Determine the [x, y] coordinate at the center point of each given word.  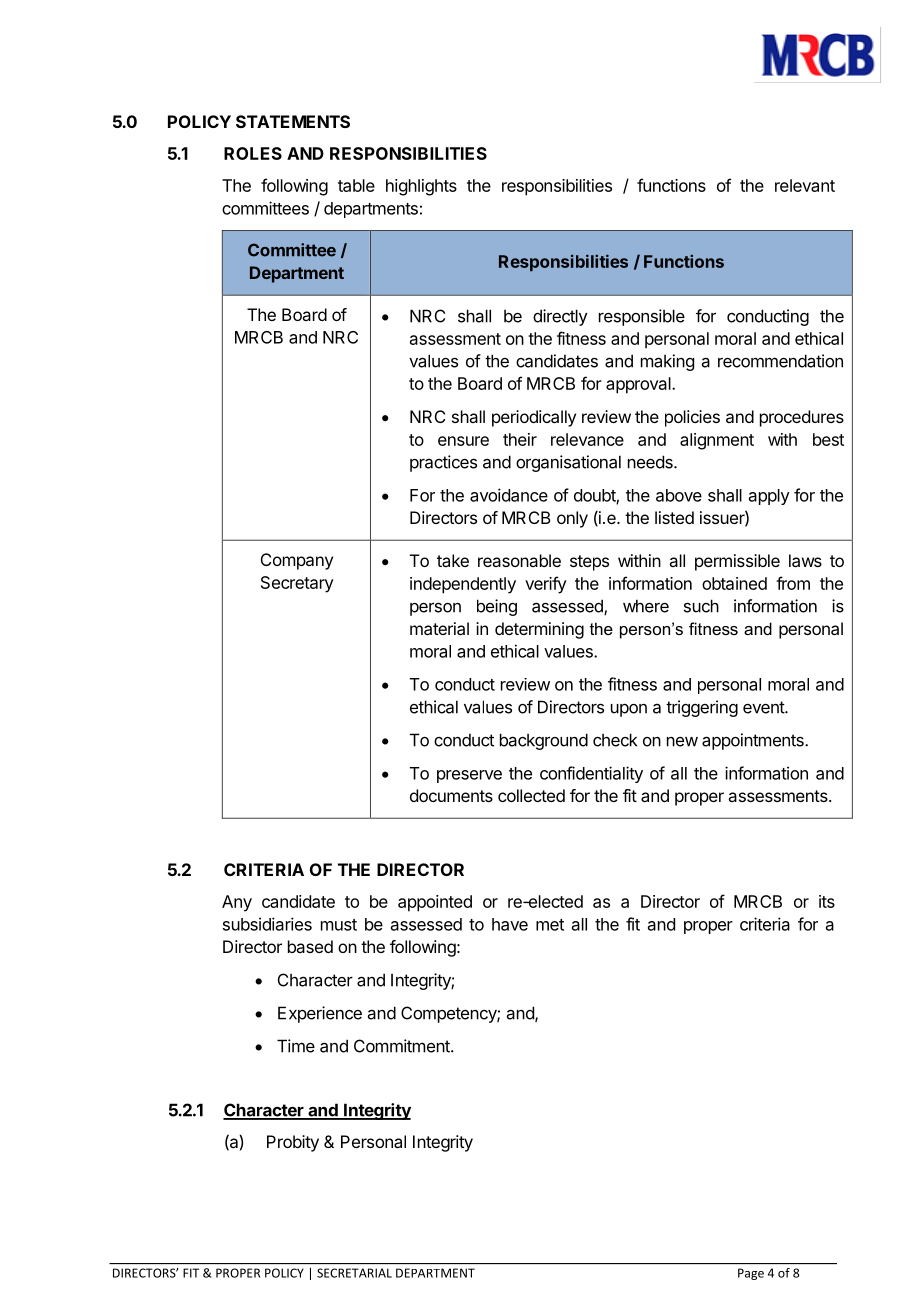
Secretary [297, 584]
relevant [805, 185]
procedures [802, 418]
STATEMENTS [293, 121]
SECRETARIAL [354, 1273]
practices [443, 463]
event [764, 707]
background [544, 741]
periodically [534, 418]
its [827, 901]
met [550, 925]
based [310, 946]
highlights [421, 187]
